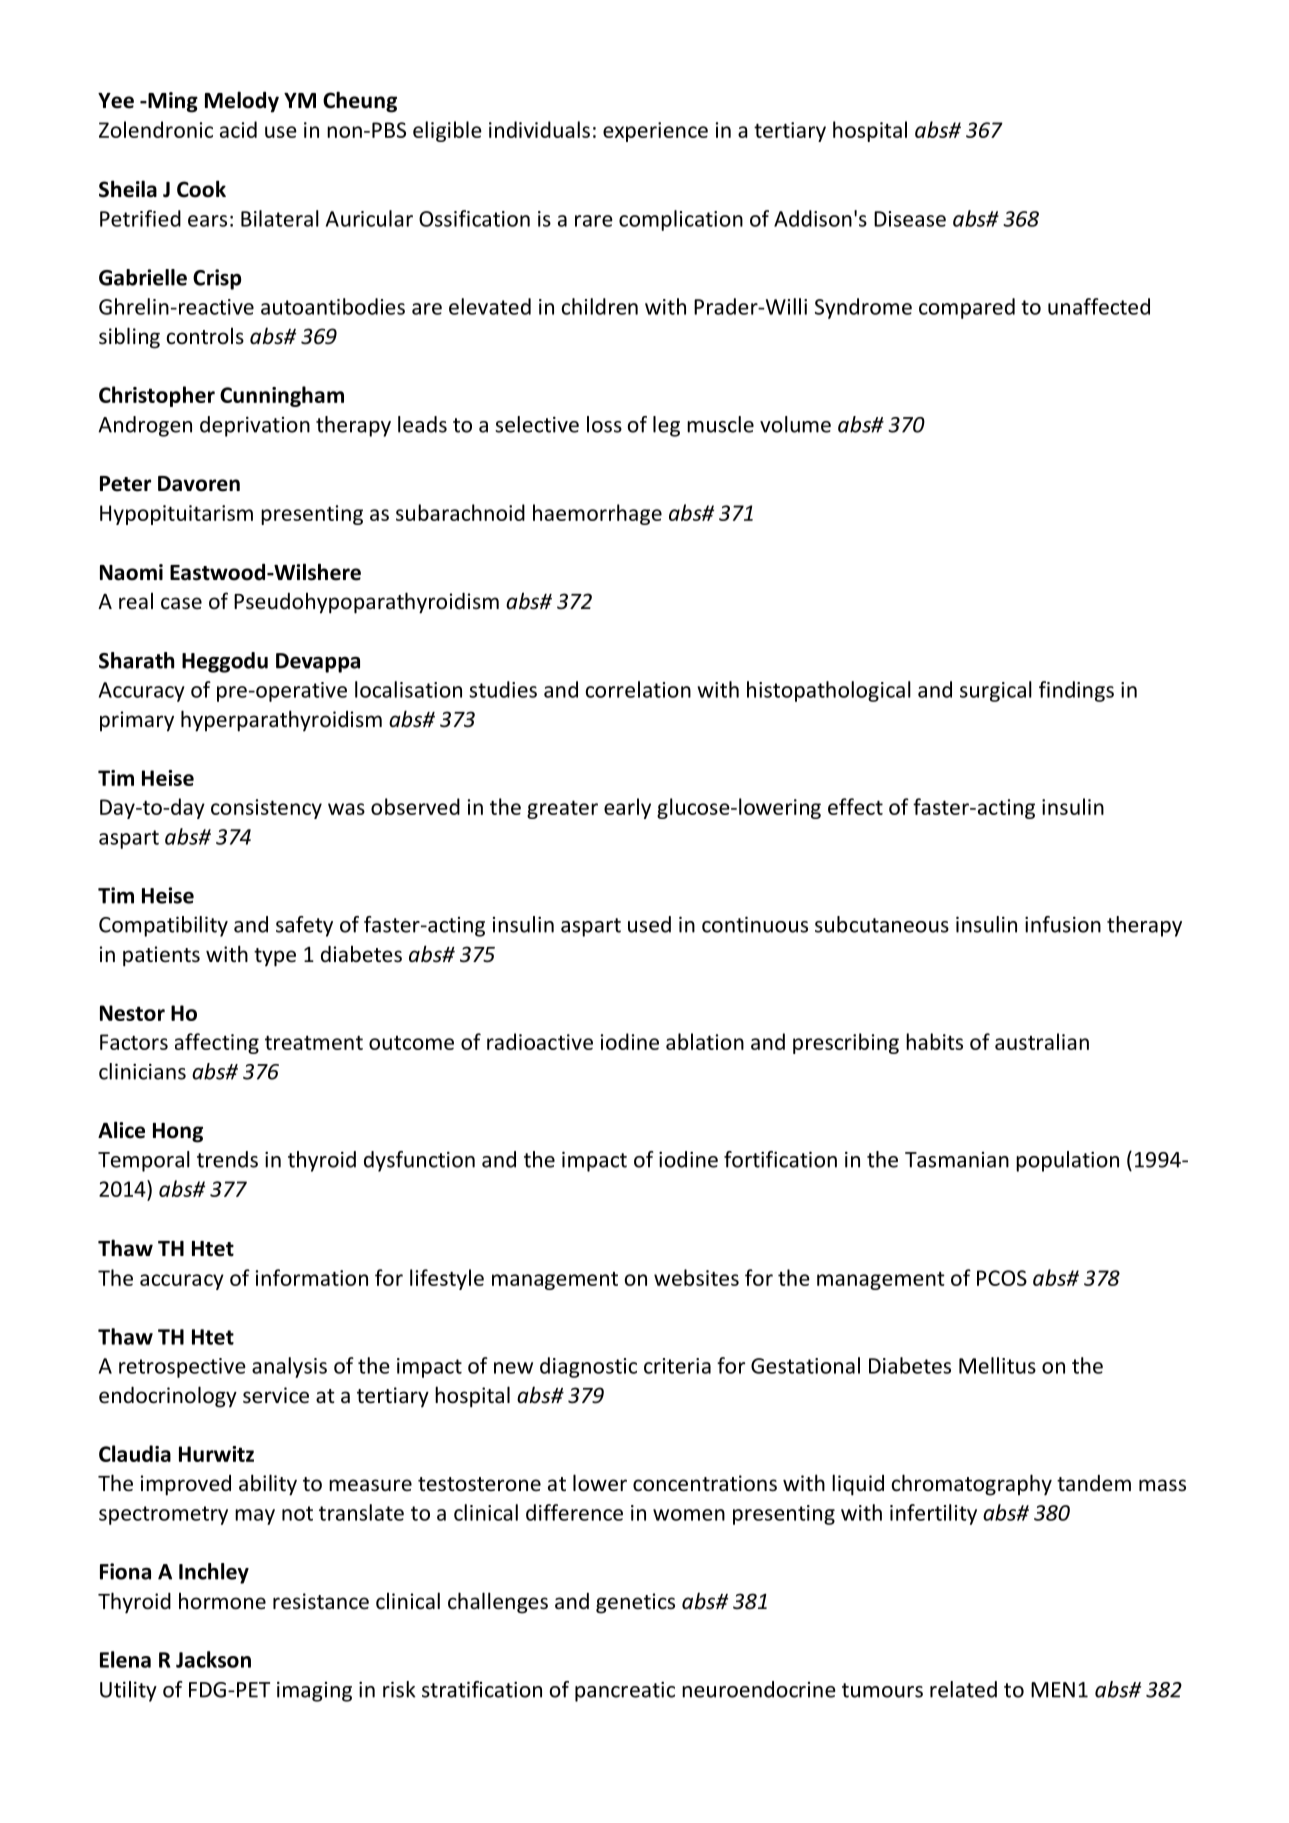  Describe the element at coordinates (655, 132) in the screenshot. I see `experience` at that location.
